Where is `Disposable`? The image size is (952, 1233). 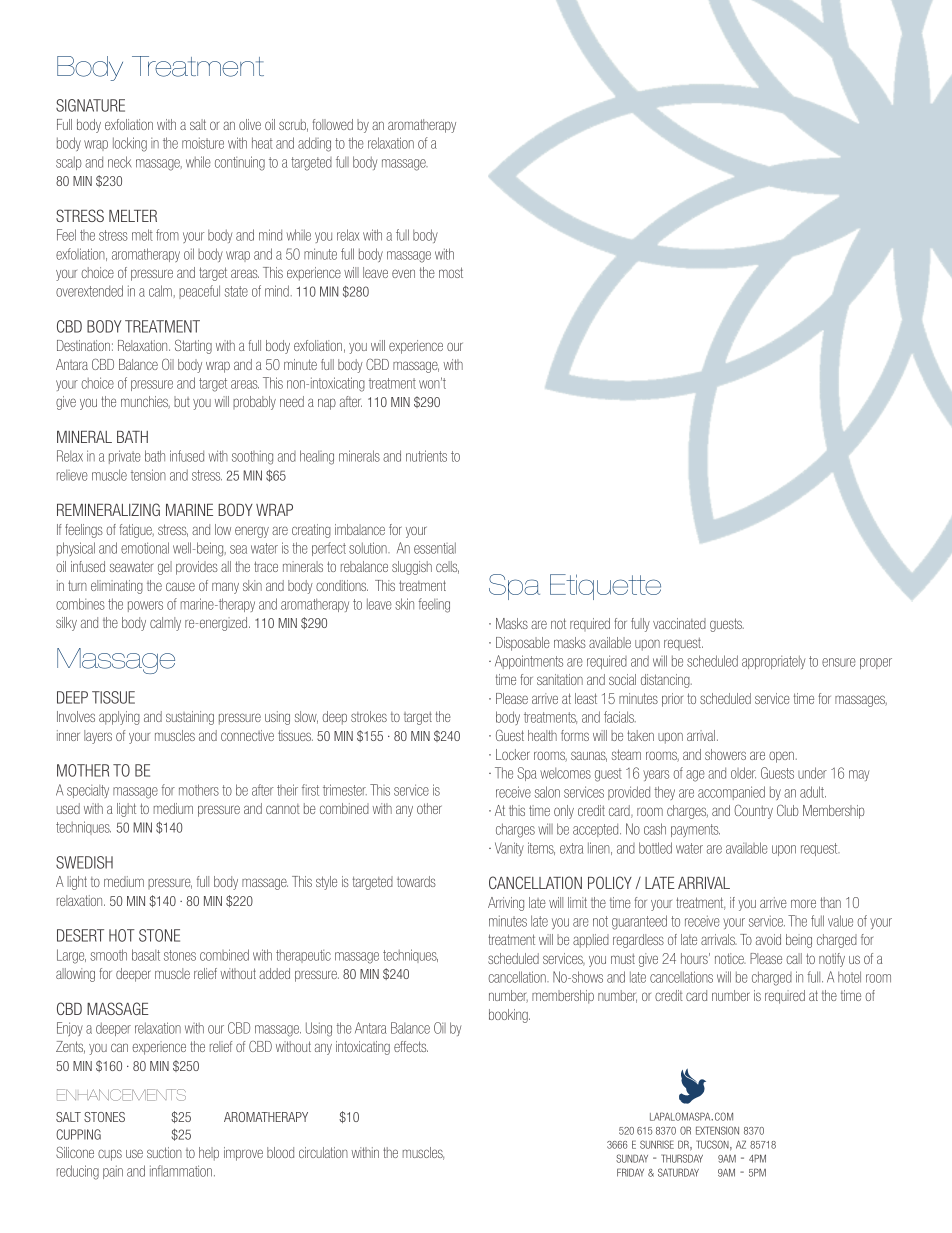
Disposable is located at coordinates (523, 644).
